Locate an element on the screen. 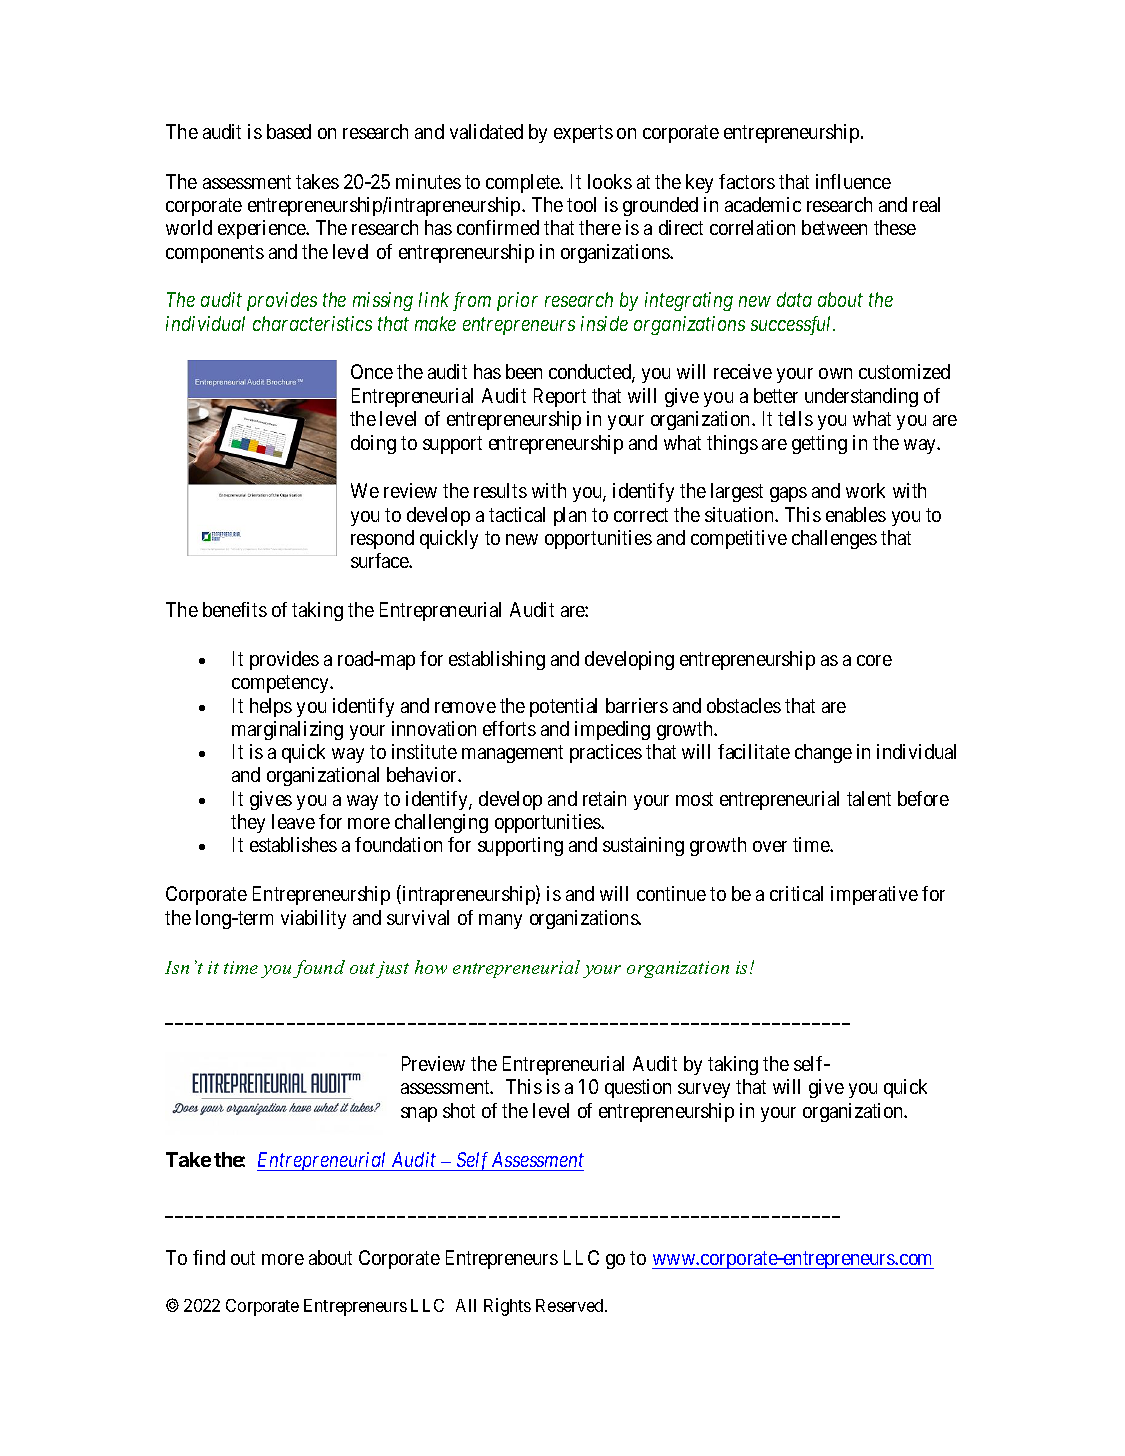  potential is located at coordinates (563, 707).
